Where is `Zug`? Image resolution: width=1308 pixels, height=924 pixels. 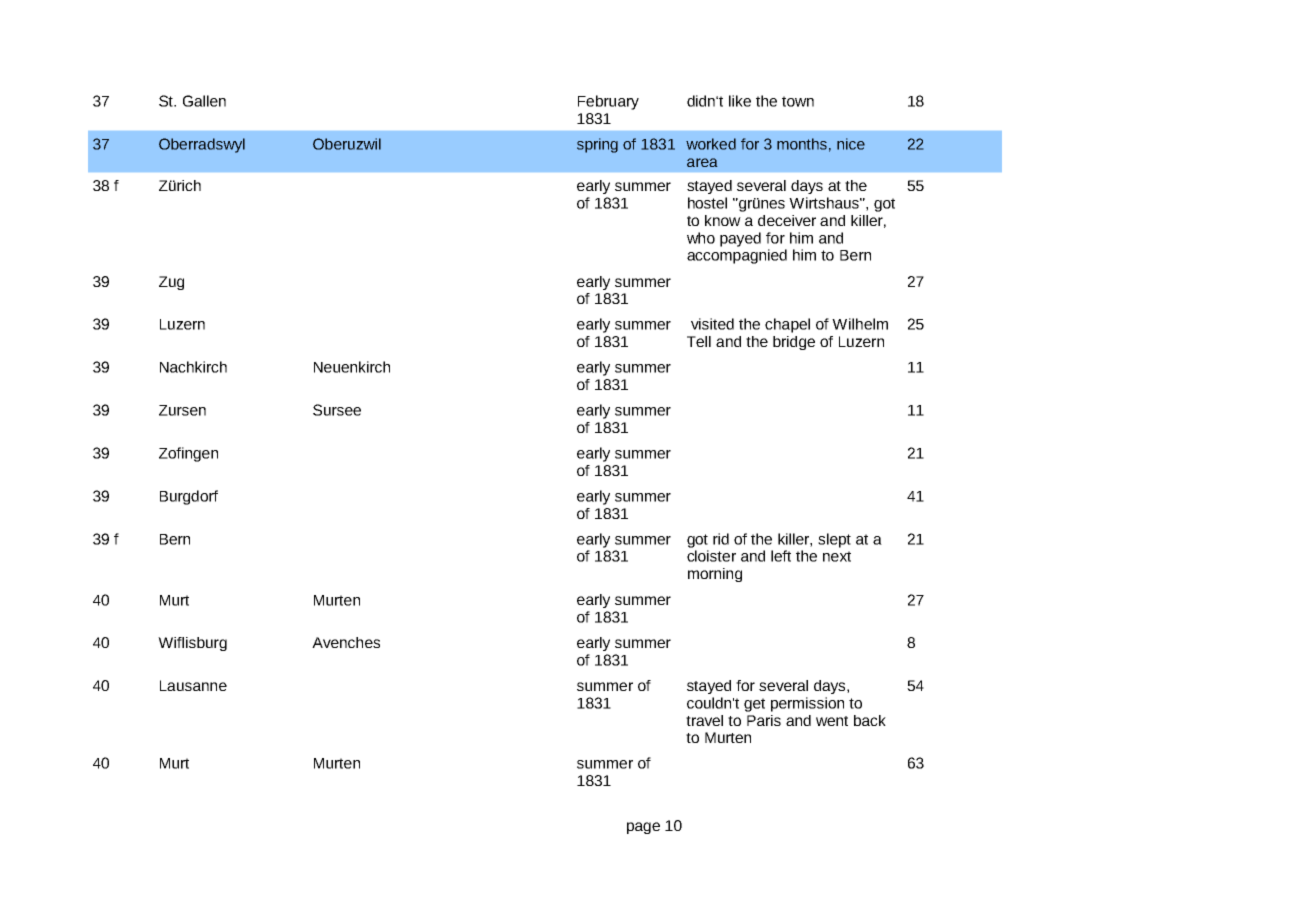
Zug is located at coordinates (171, 283).
